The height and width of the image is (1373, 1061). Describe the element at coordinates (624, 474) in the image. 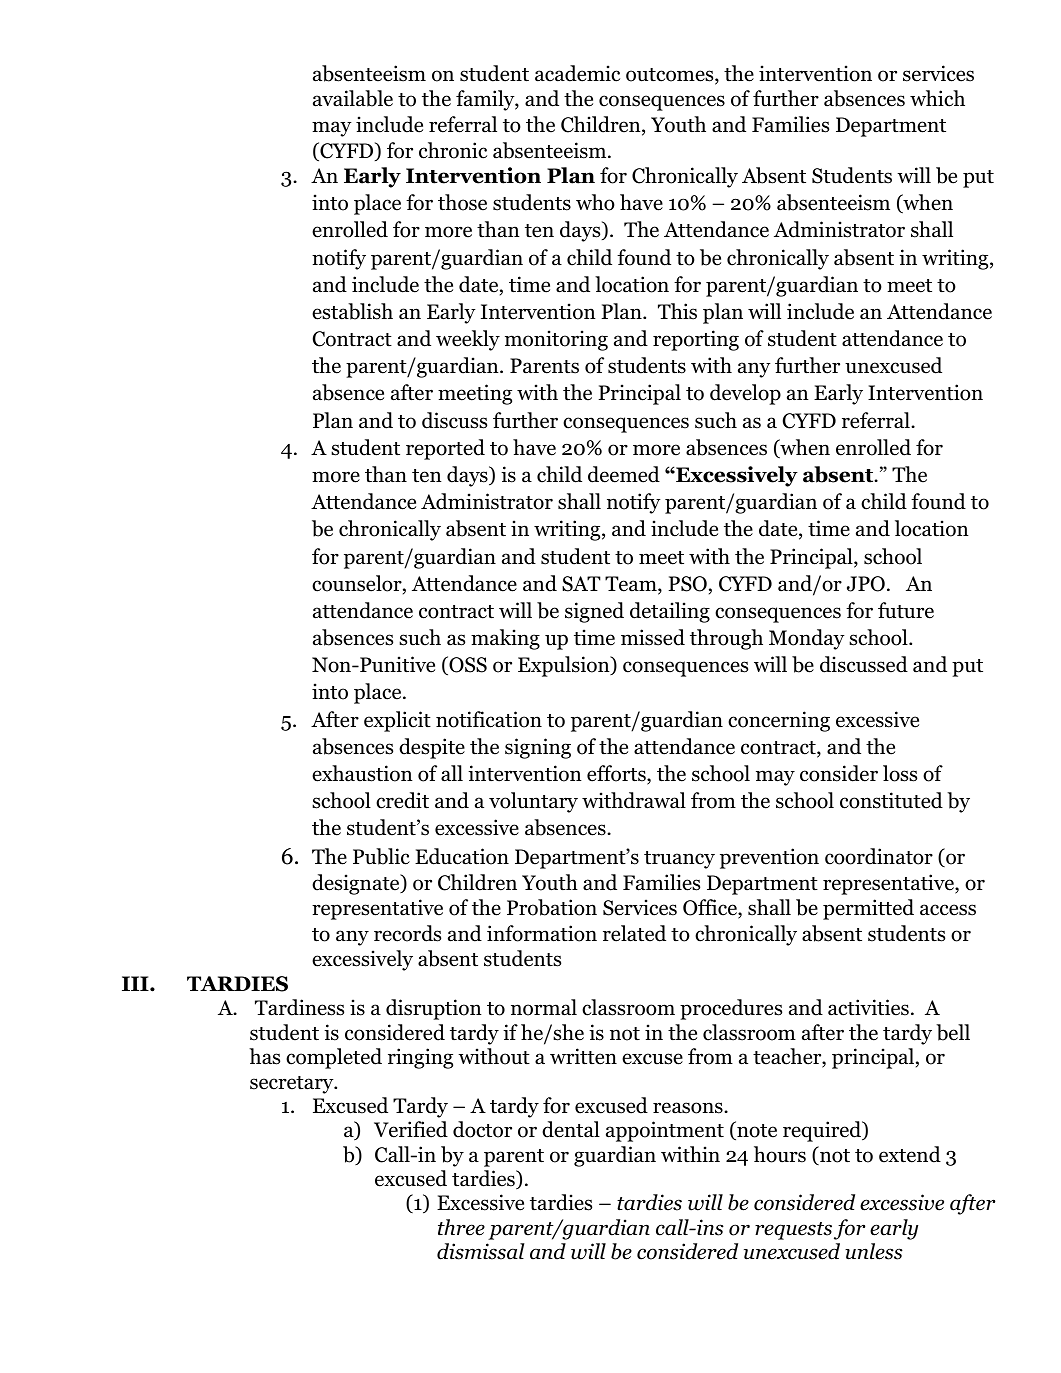

I see `deemed` at that location.
